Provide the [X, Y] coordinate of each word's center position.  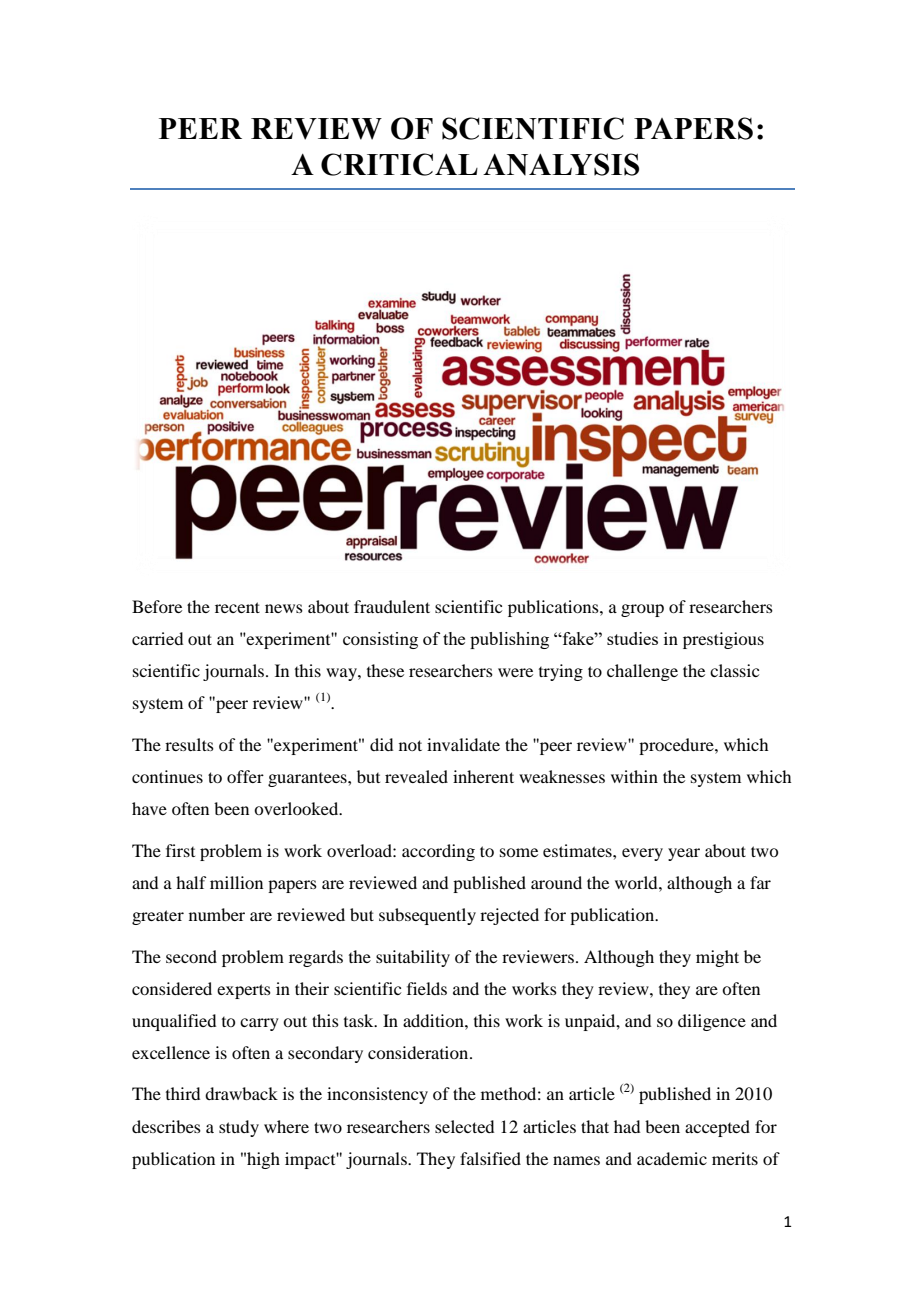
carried [157, 638]
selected [464, 1126]
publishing [509, 640]
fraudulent [392, 606]
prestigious [723, 640]
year [684, 854]
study [239, 1128]
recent [237, 607]
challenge [642, 672]
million [236, 882]
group [642, 610]
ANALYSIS [561, 164]
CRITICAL [399, 164]
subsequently [427, 916]
